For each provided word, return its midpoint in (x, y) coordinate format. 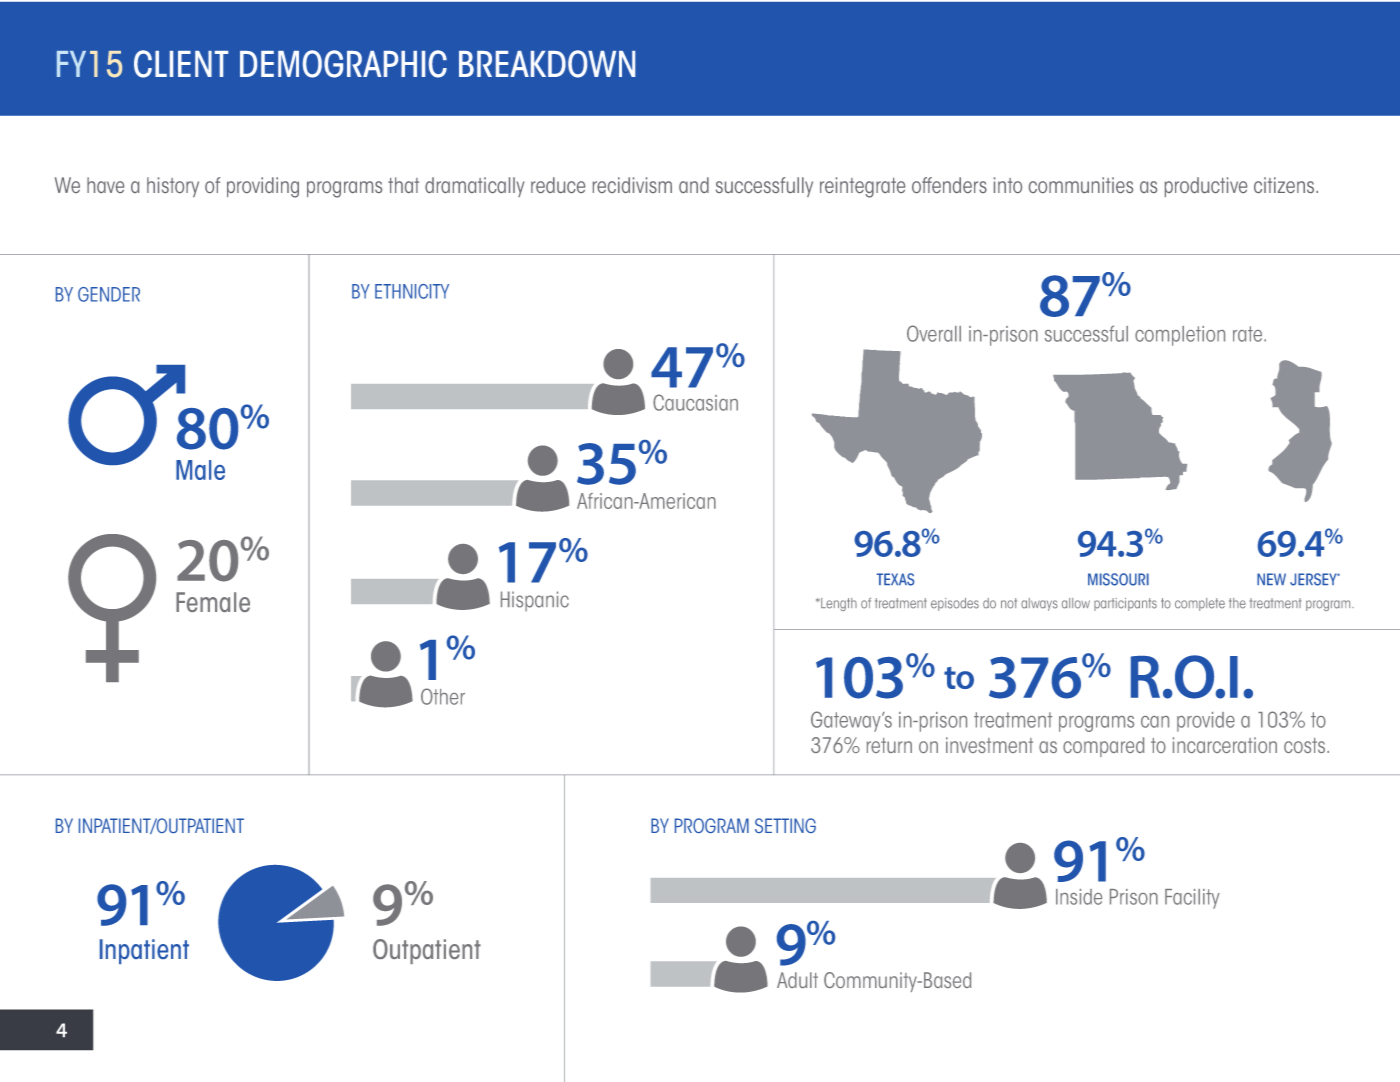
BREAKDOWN (547, 64)
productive (1206, 187)
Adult (797, 980)
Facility (1192, 899)
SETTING (785, 825)
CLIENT (181, 64)
